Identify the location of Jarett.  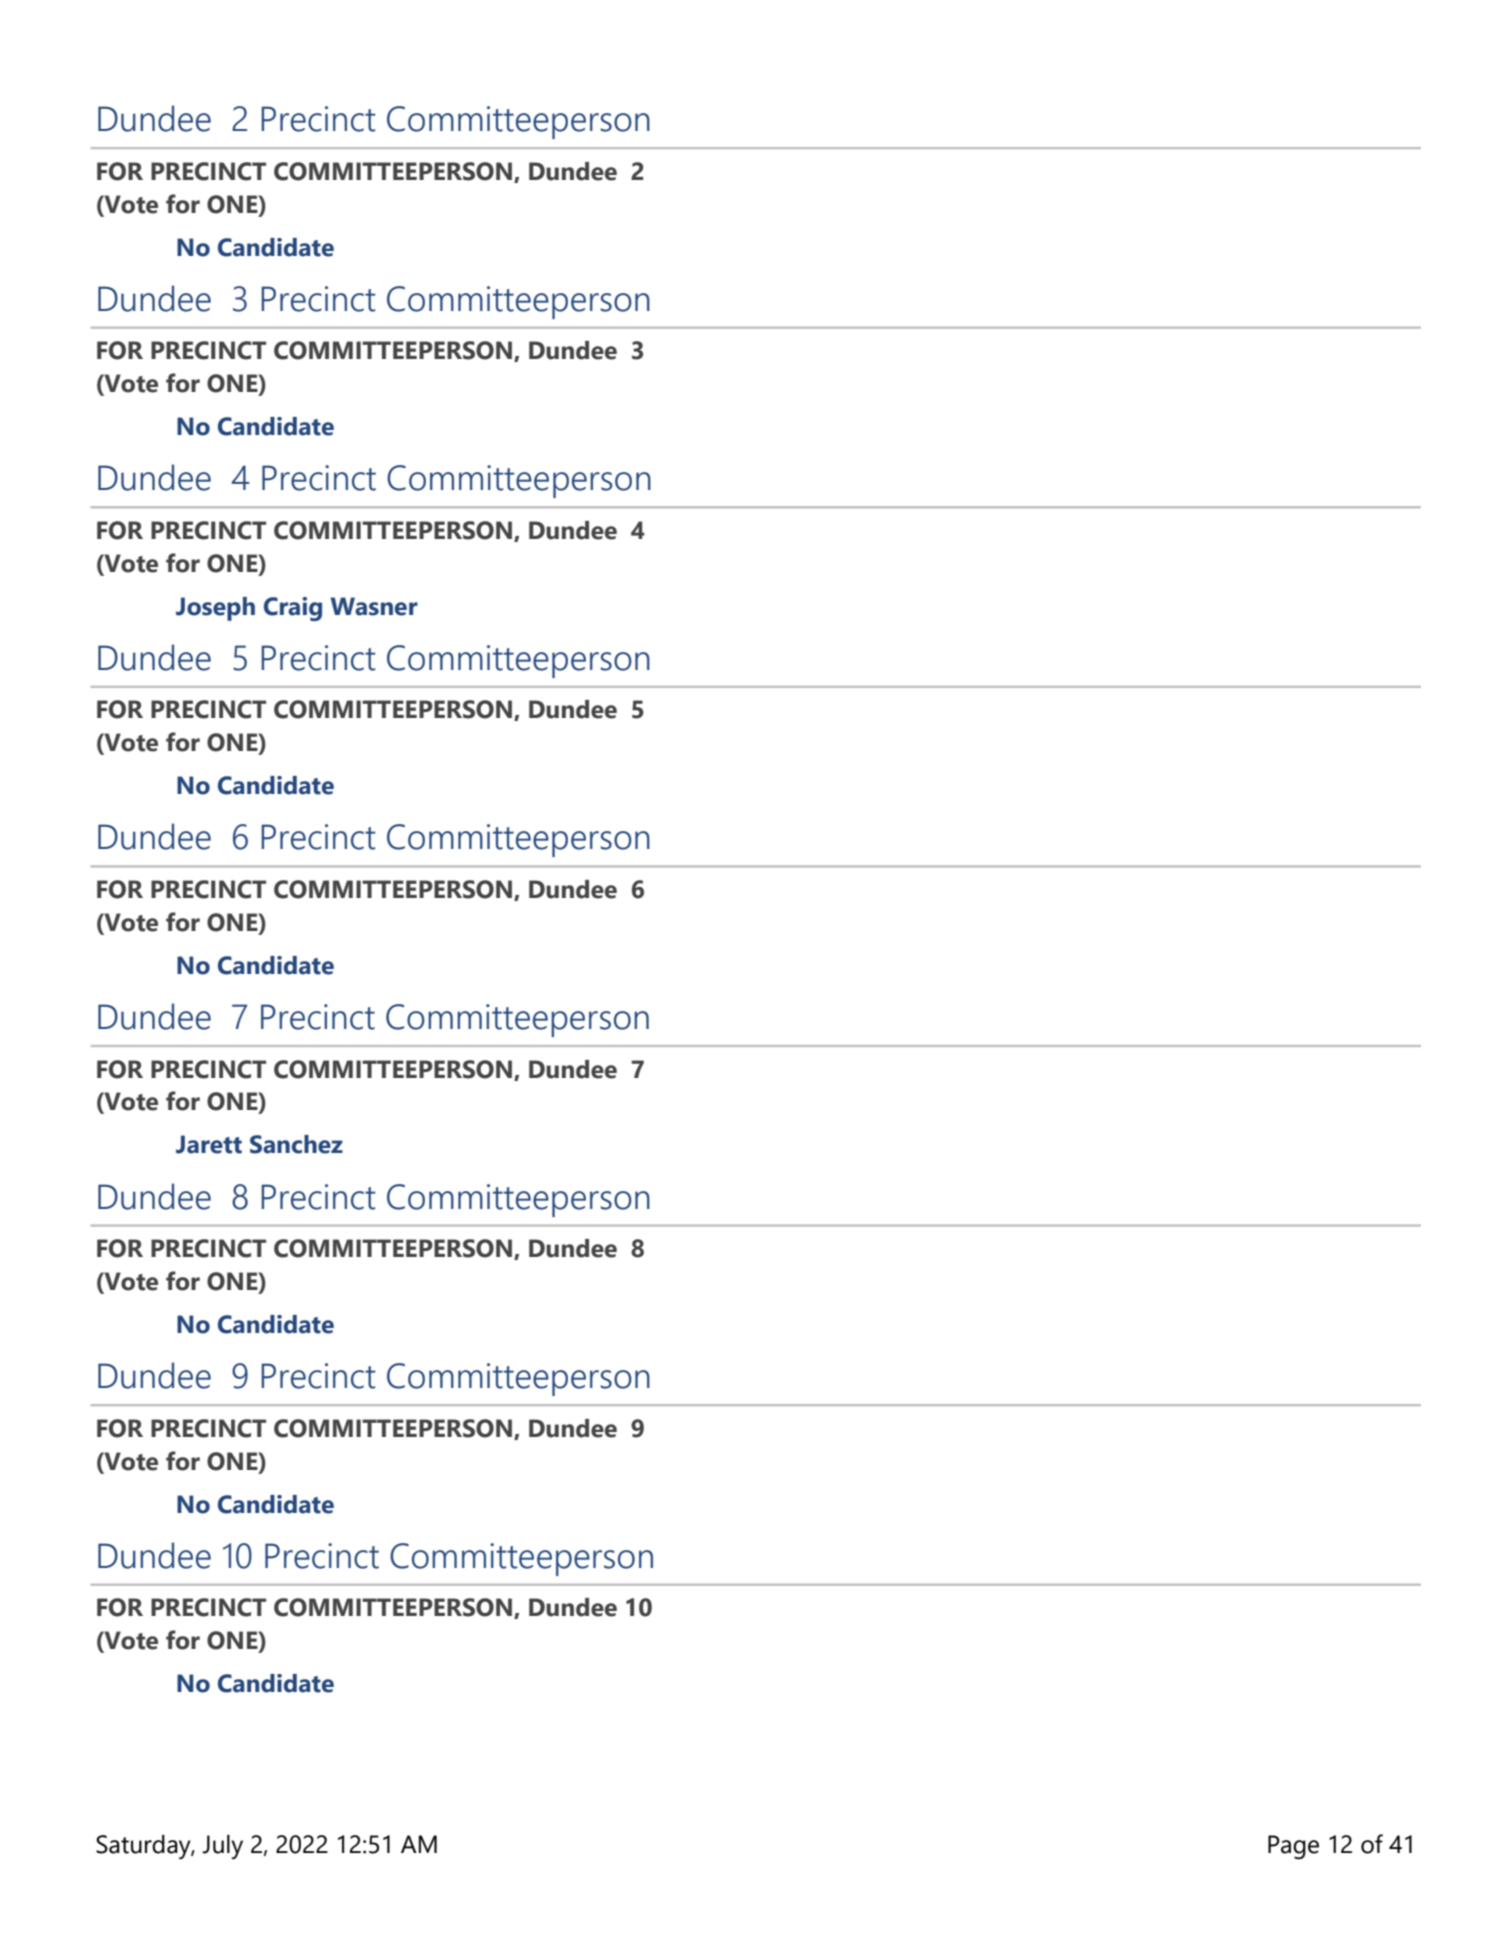
(209, 1144).
